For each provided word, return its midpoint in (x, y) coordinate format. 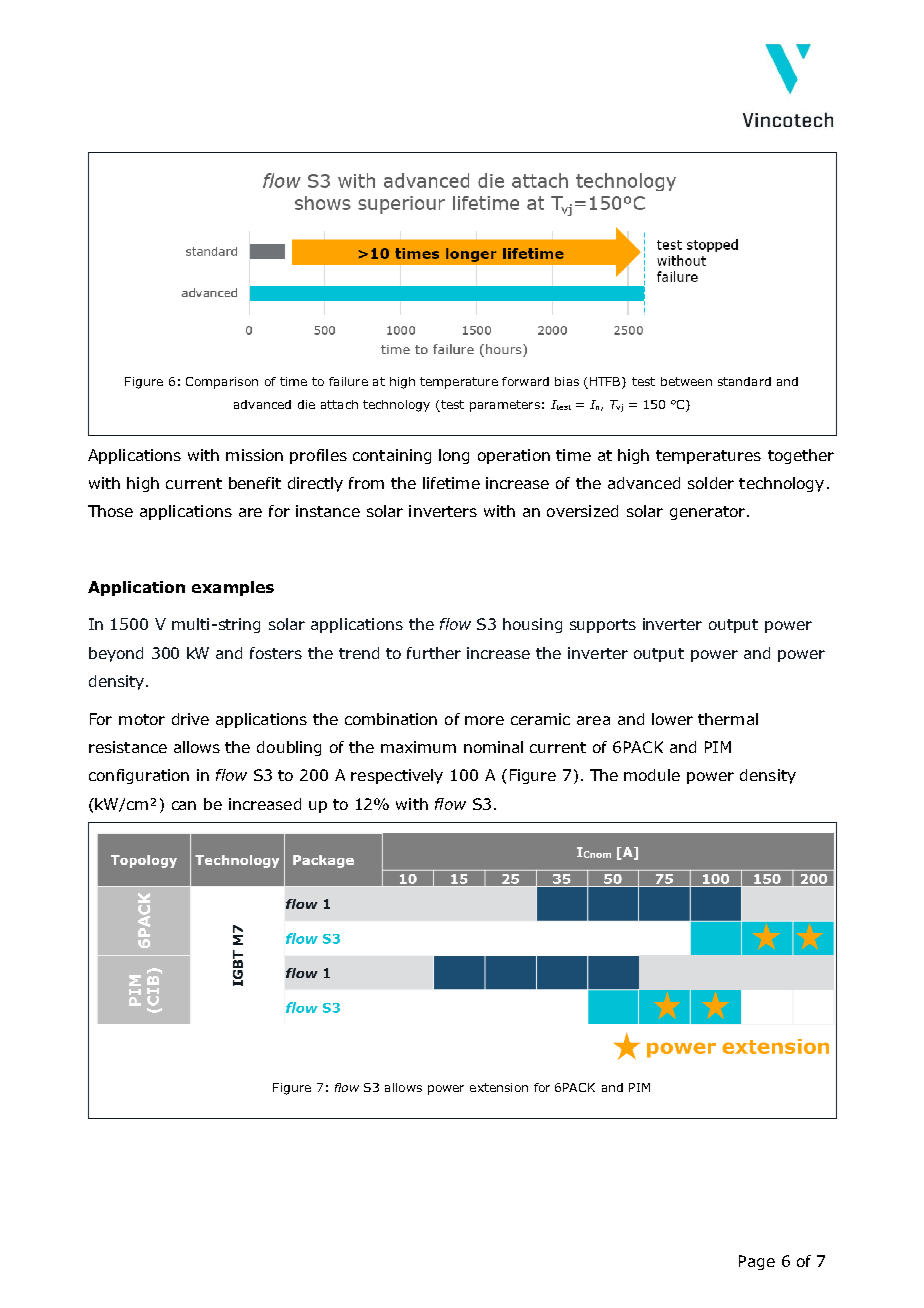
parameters (505, 406)
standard (744, 381)
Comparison (222, 383)
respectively (397, 776)
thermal (728, 719)
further (434, 653)
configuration (139, 776)
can (184, 805)
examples (233, 588)
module (652, 775)
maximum (418, 747)
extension (499, 1087)
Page (757, 1262)
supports (603, 626)
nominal (493, 747)
